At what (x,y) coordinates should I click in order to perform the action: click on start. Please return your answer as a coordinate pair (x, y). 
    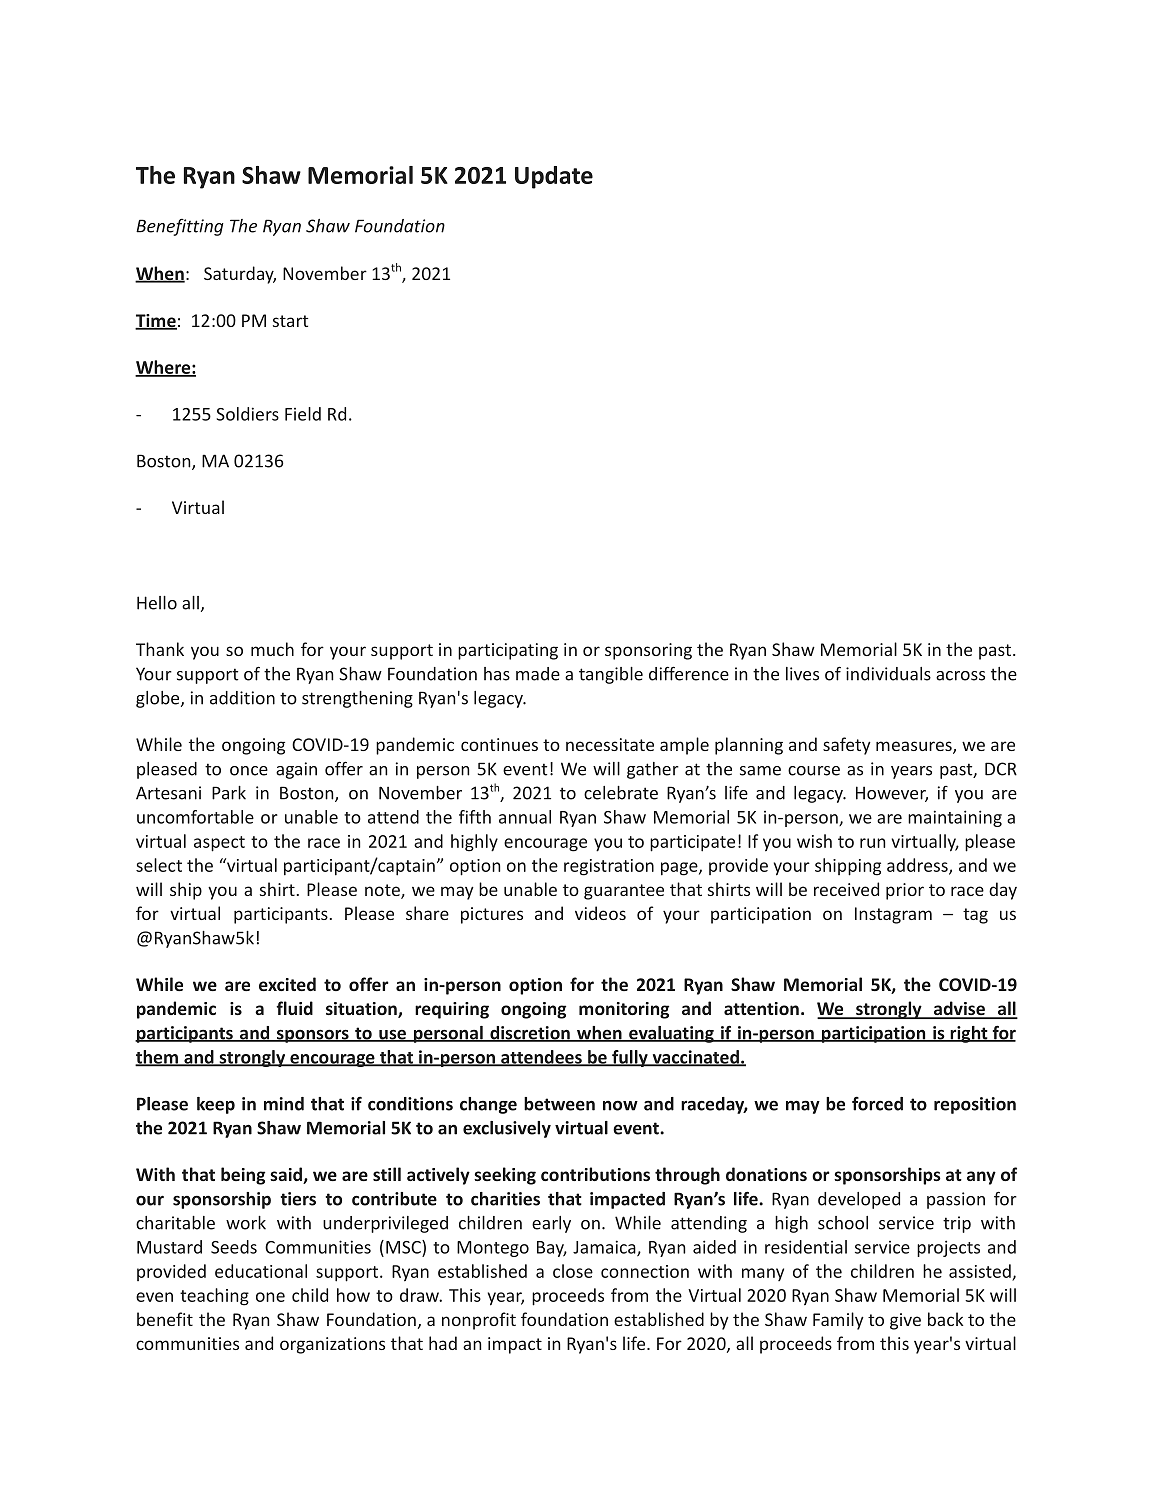
    Looking at the image, I should click on (290, 321).
